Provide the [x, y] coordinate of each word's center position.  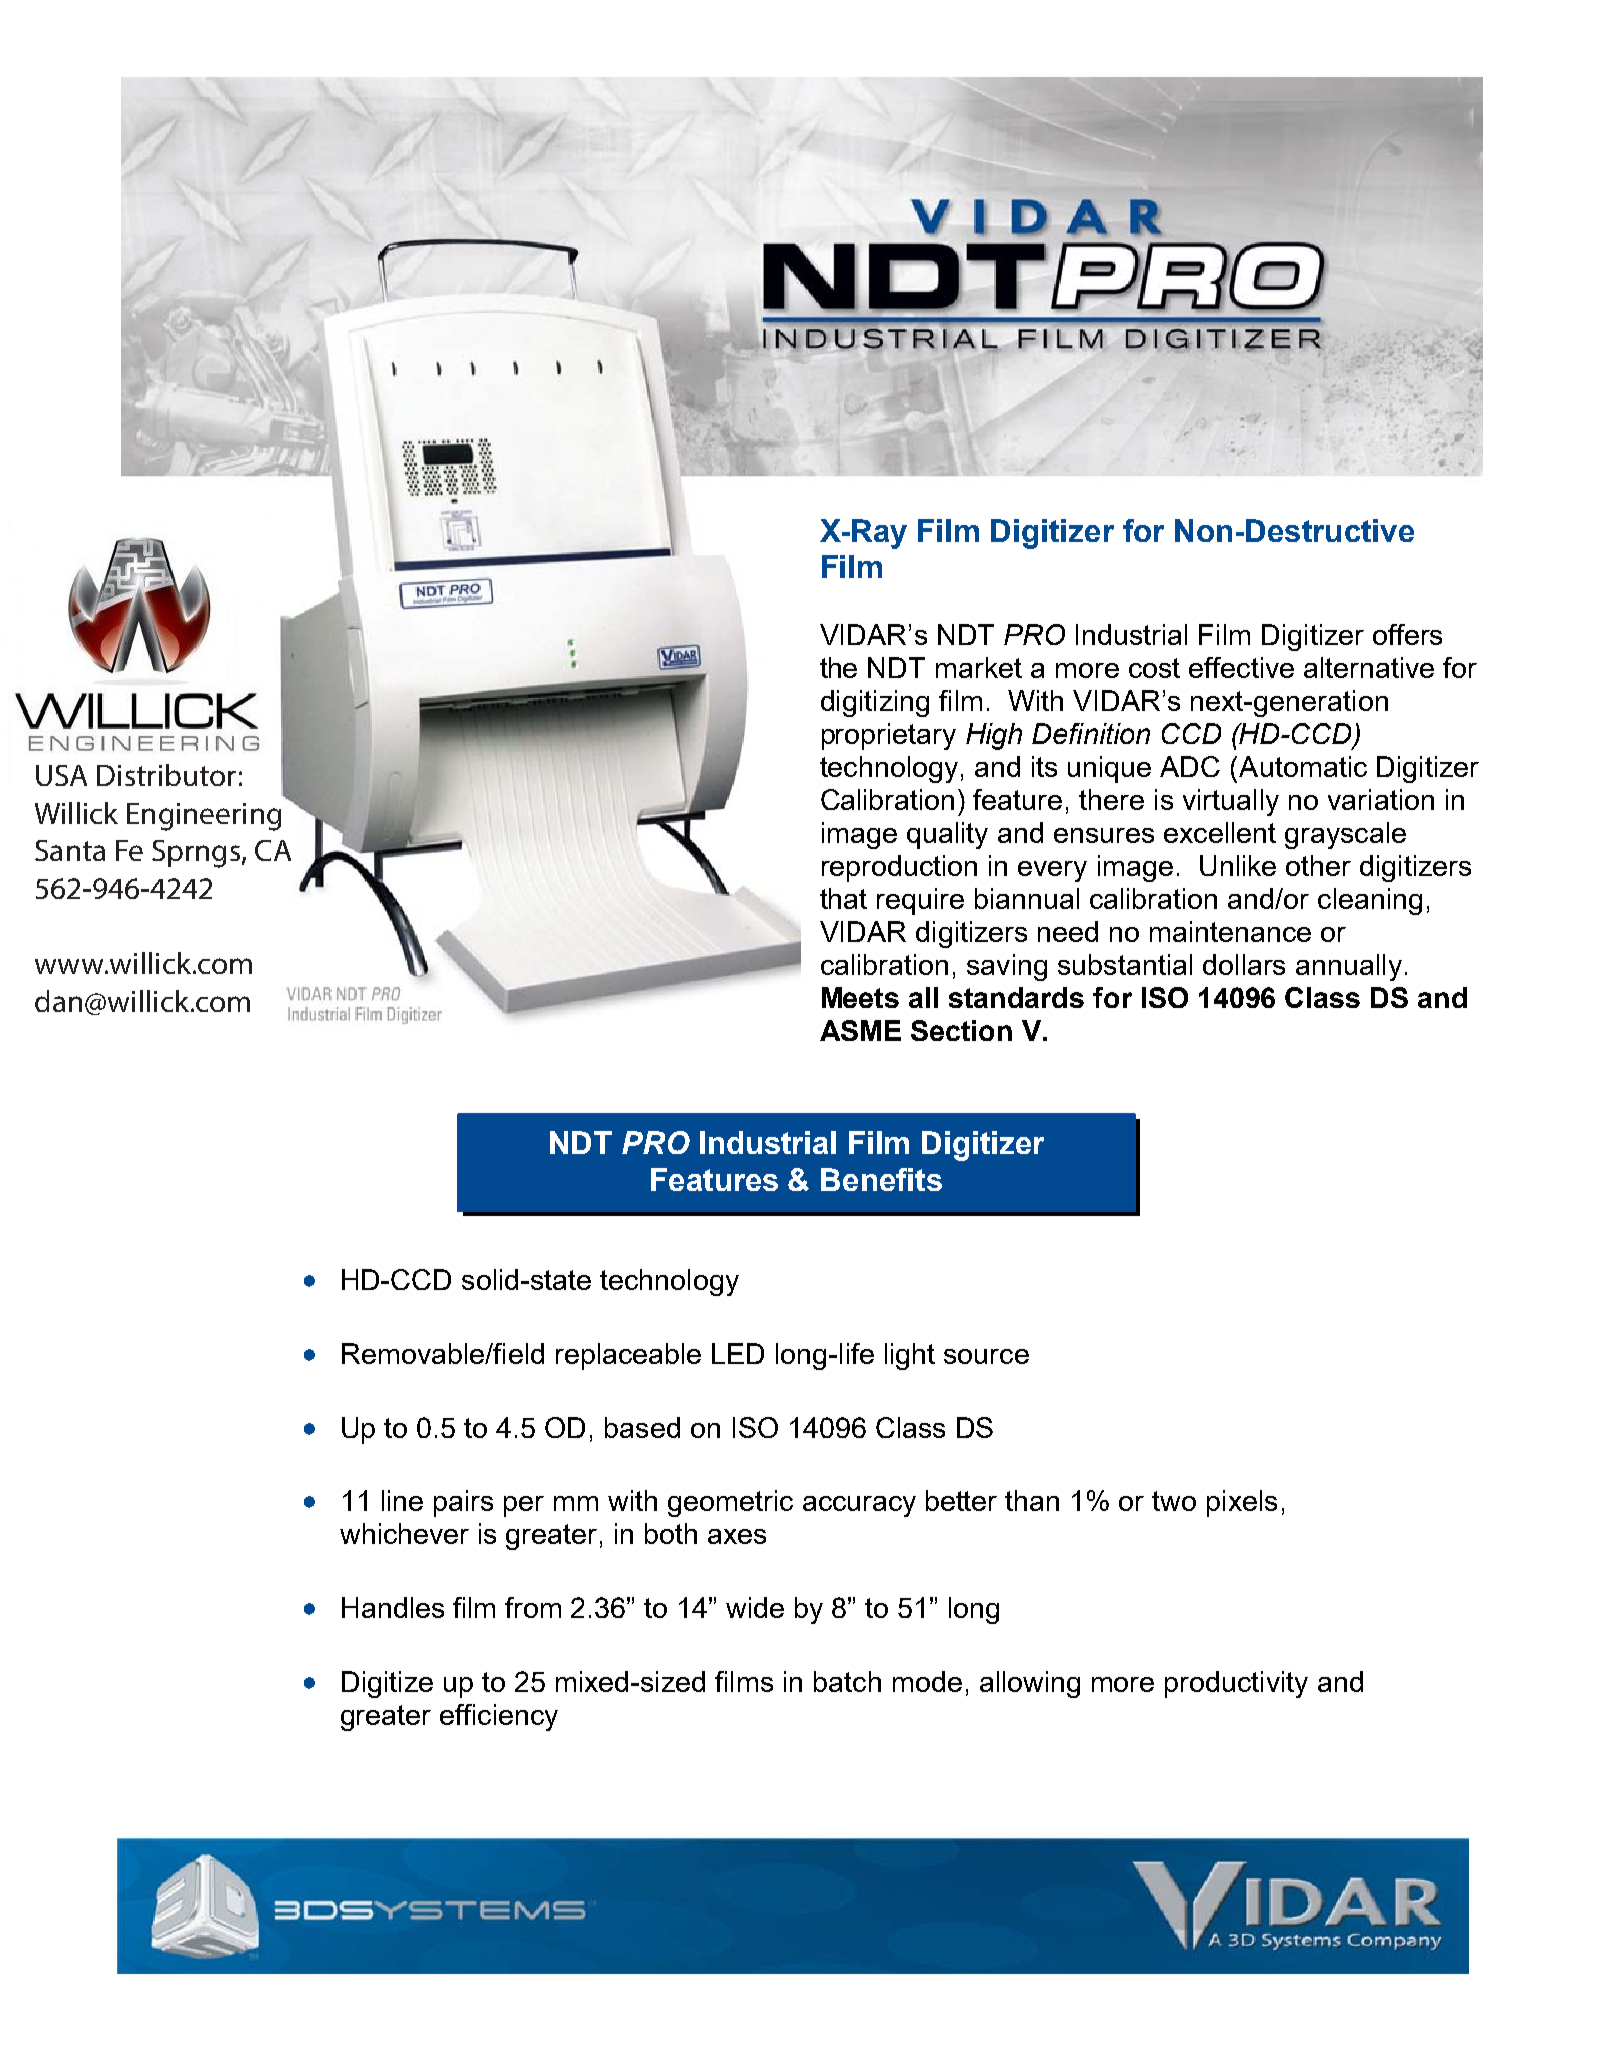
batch [847, 1681]
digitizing [875, 703]
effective [1241, 667]
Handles [393, 1607]
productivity [1236, 1684]
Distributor [166, 775]
